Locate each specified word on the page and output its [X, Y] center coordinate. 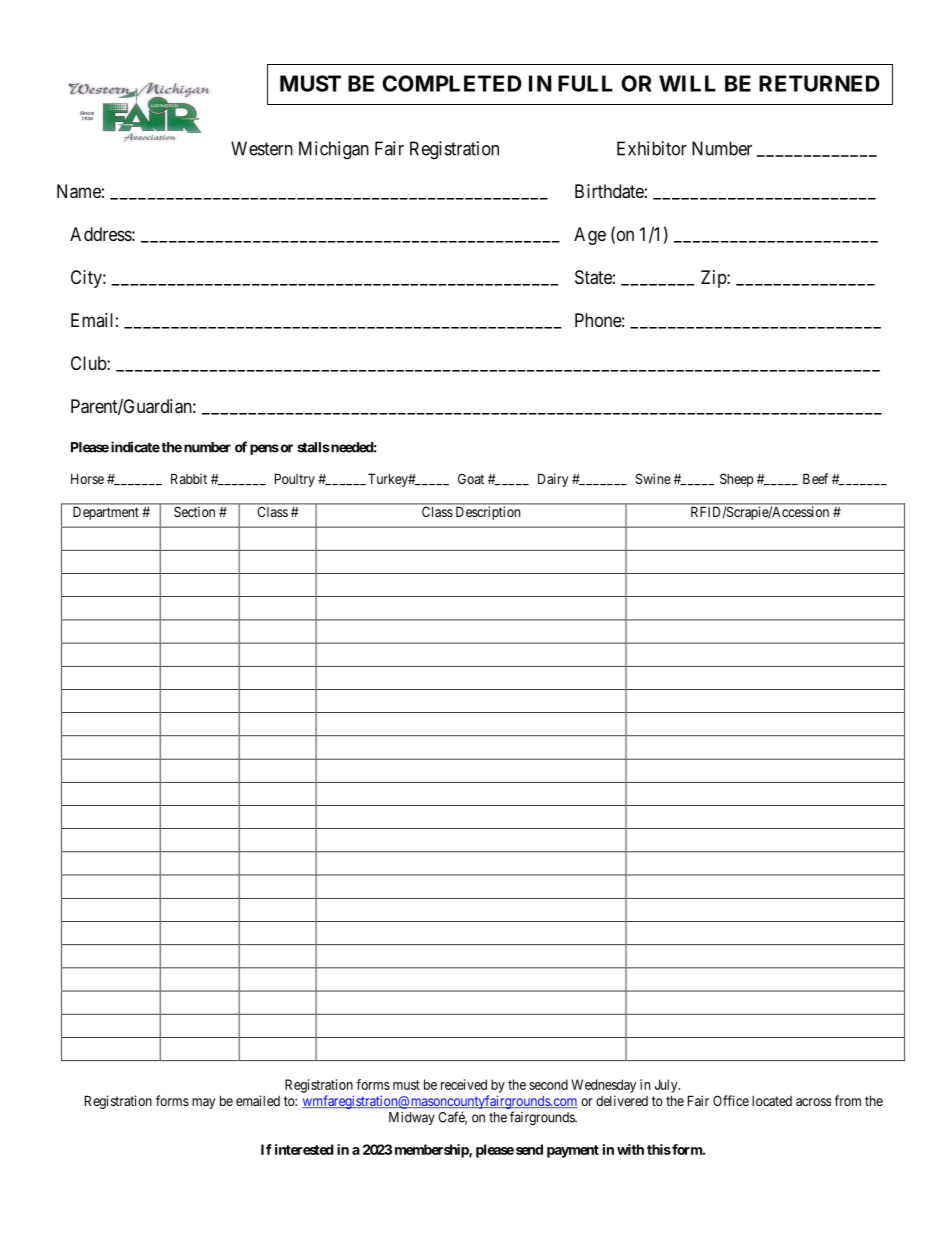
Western [262, 148]
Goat [471, 478]
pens [264, 449]
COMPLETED [452, 83]
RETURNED [819, 83]
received [464, 1084]
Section [194, 512]
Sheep [736, 480]
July [667, 1086]
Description [488, 513]
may [204, 1103]
